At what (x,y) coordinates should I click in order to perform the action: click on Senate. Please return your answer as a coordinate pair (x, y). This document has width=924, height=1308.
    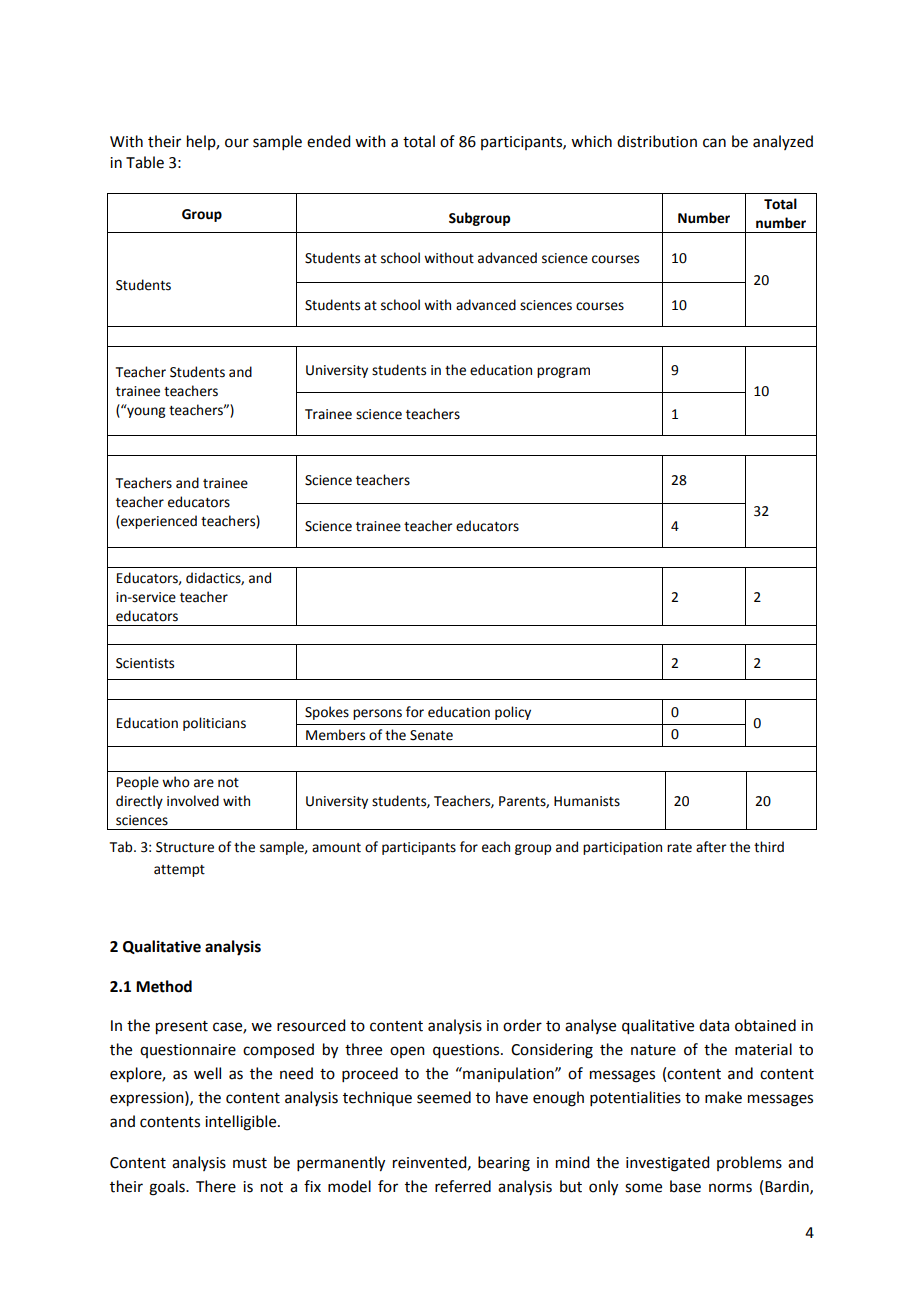
    Looking at the image, I should click on (431, 735).
